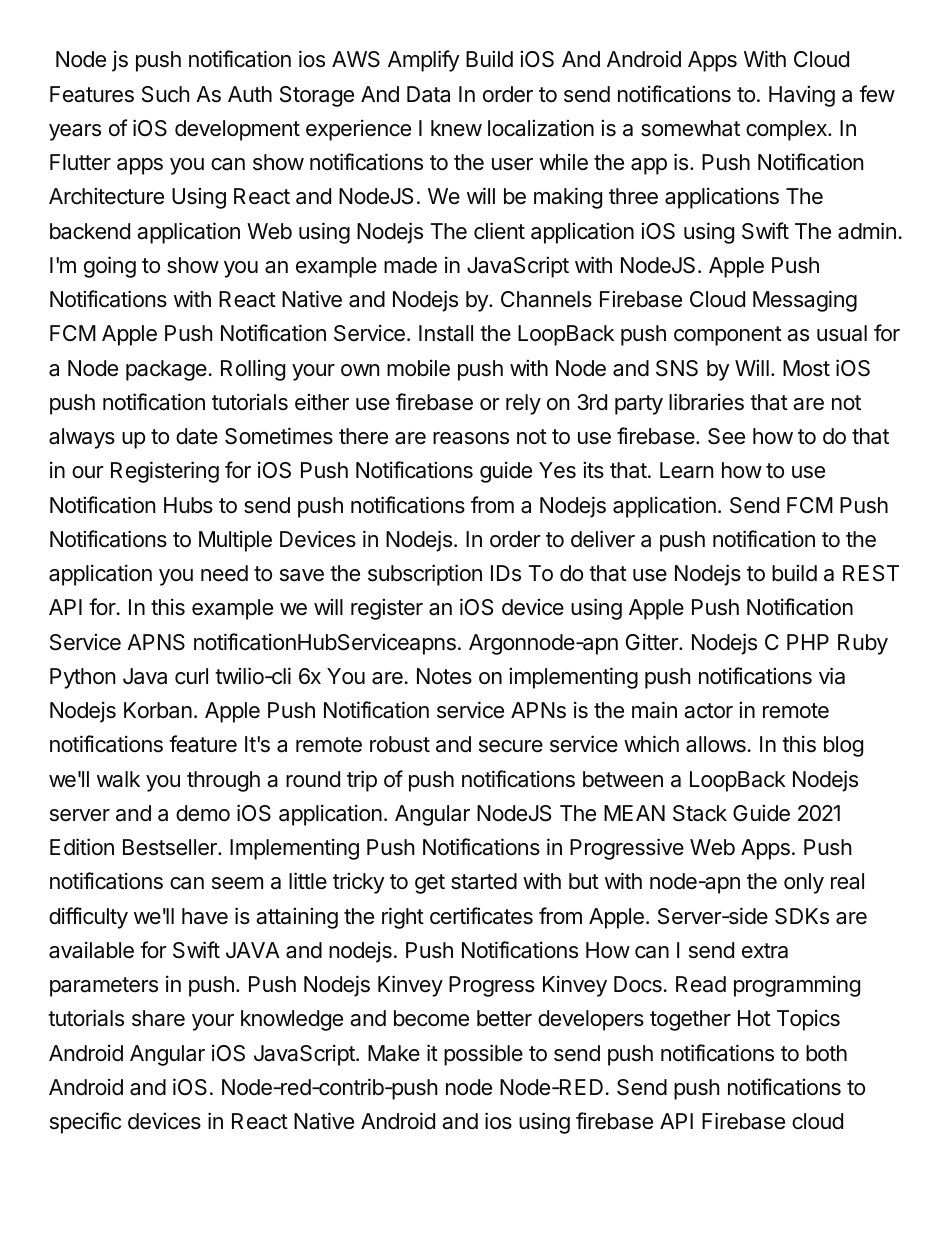 The height and width of the screenshot is (1233, 952). Describe the element at coordinates (806, 368) in the screenshot. I see `Most` at that location.
